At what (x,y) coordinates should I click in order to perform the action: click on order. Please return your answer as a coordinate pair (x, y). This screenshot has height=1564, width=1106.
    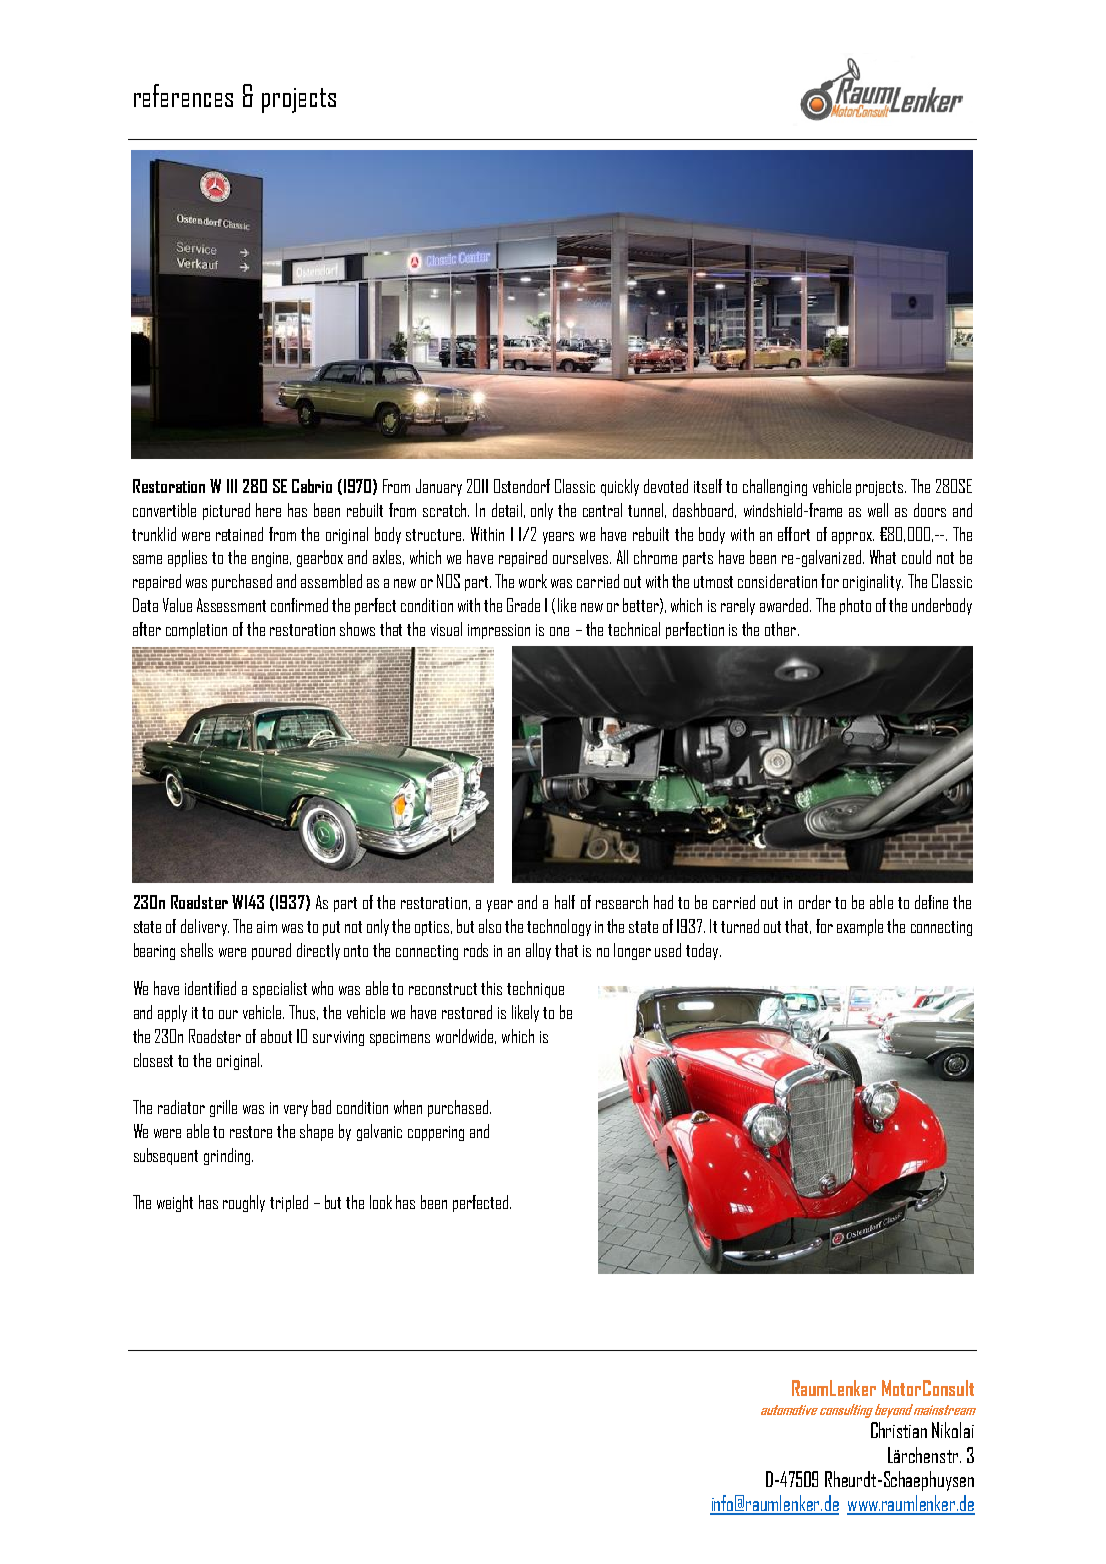
    Looking at the image, I should click on (815, 902).
